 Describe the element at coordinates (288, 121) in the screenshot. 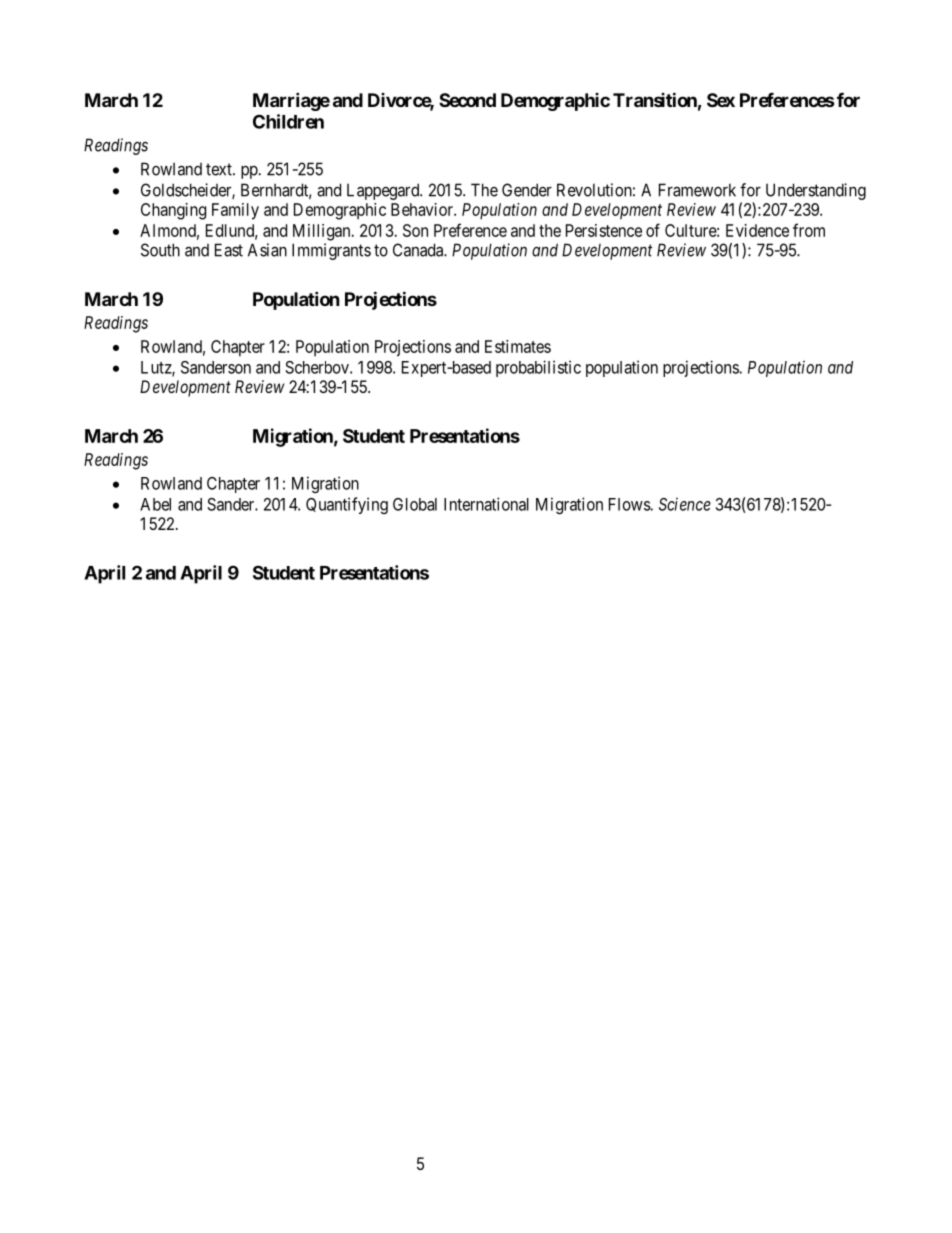

I see `Children` at that location.
